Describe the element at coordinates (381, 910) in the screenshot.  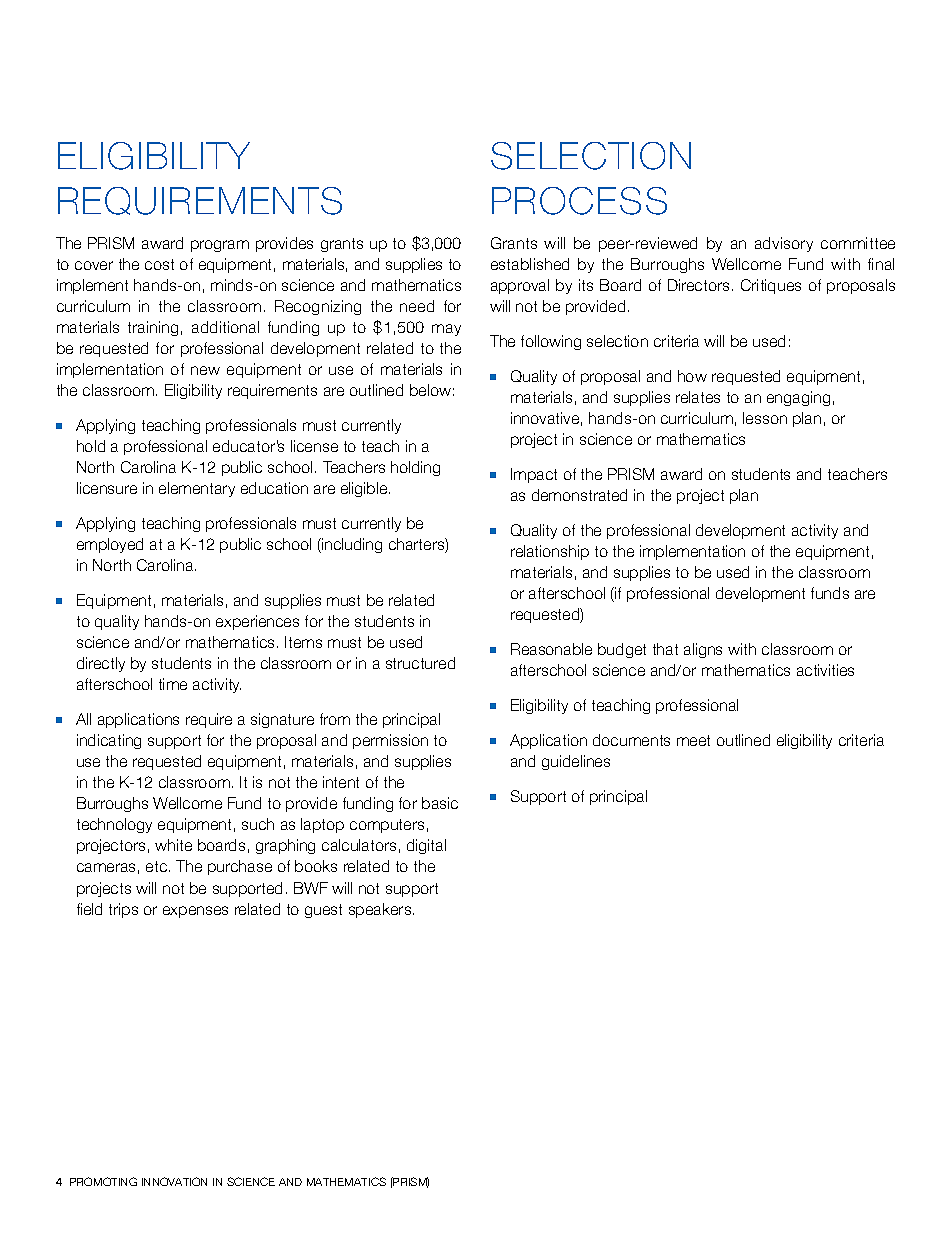
I see `speakers` at that location.
